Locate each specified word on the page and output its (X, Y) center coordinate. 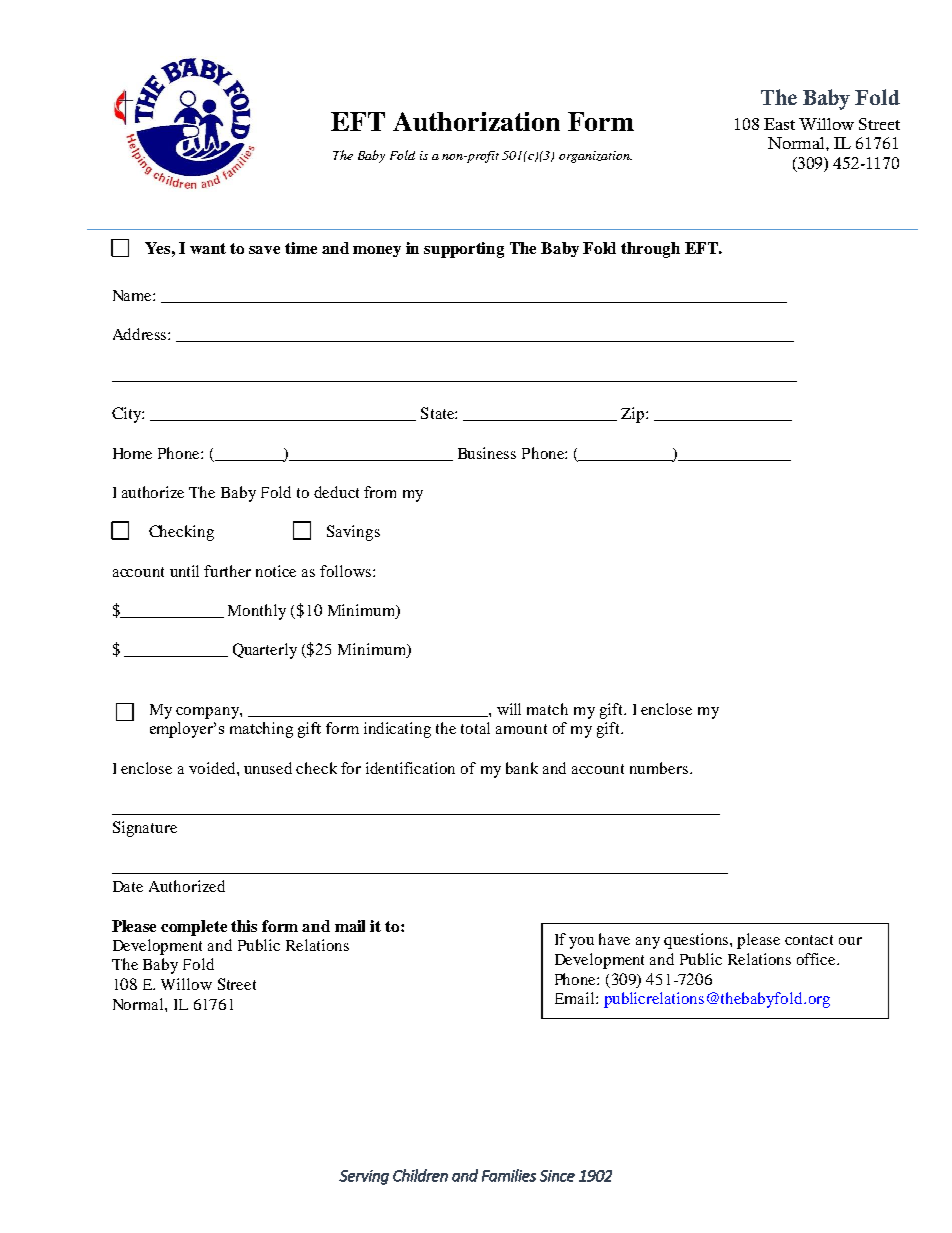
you (581, 943)
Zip (634, 415)
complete (194, 928)
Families (509, 1175)
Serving (364, 1177)
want (208, 248)
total (475, 728)
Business (487, 453)
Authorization (476, 121)
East (779, 124)
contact (809, 940)
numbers (660, 768)
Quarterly (265, 651)
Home (132, 453)
